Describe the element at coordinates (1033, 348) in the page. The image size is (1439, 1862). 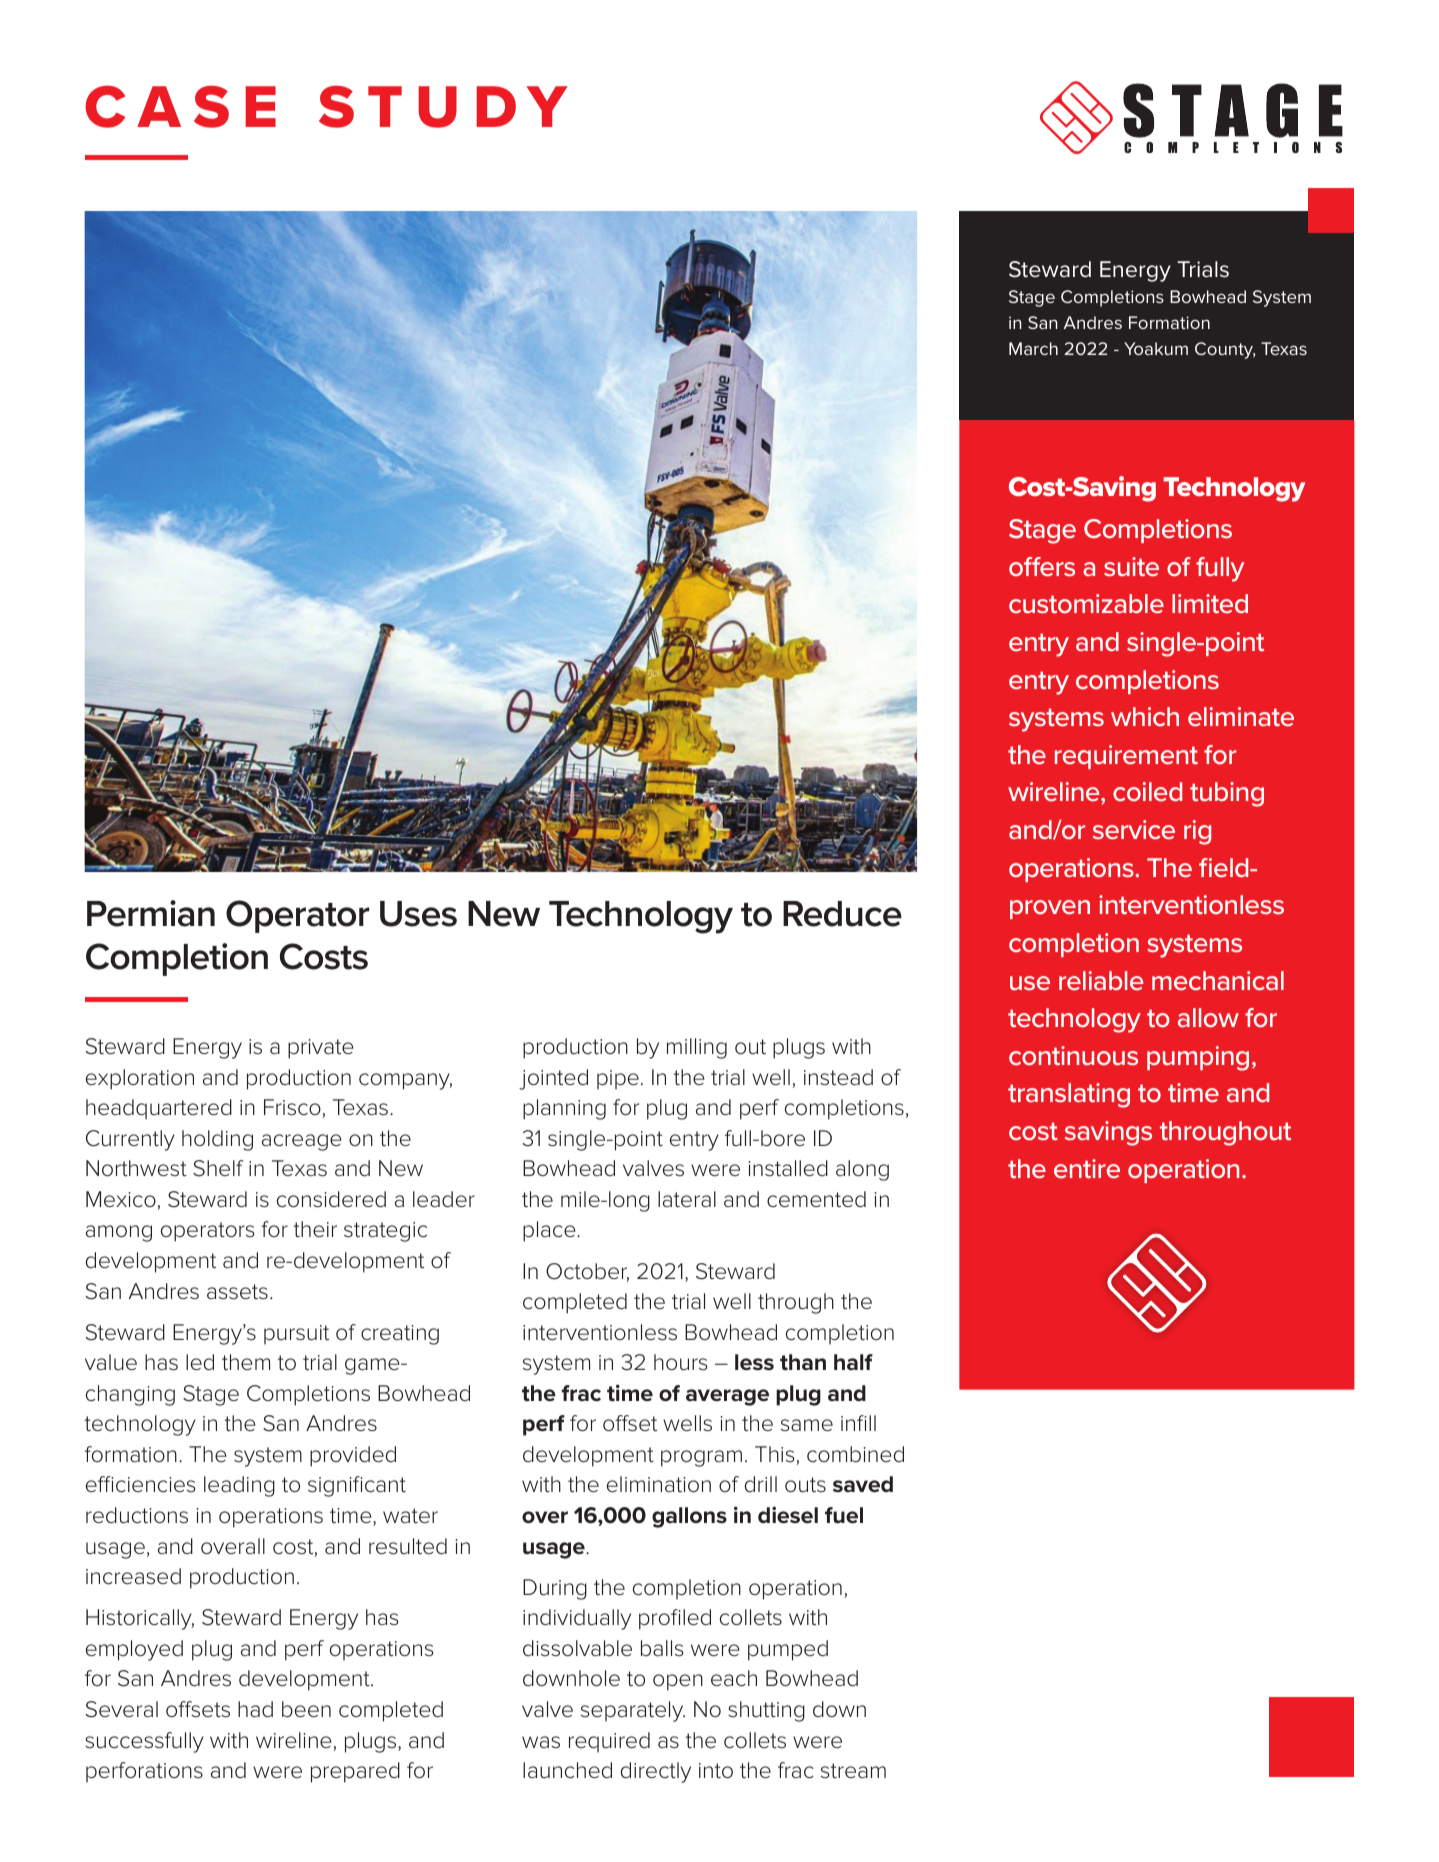
I see `March` at that location.
